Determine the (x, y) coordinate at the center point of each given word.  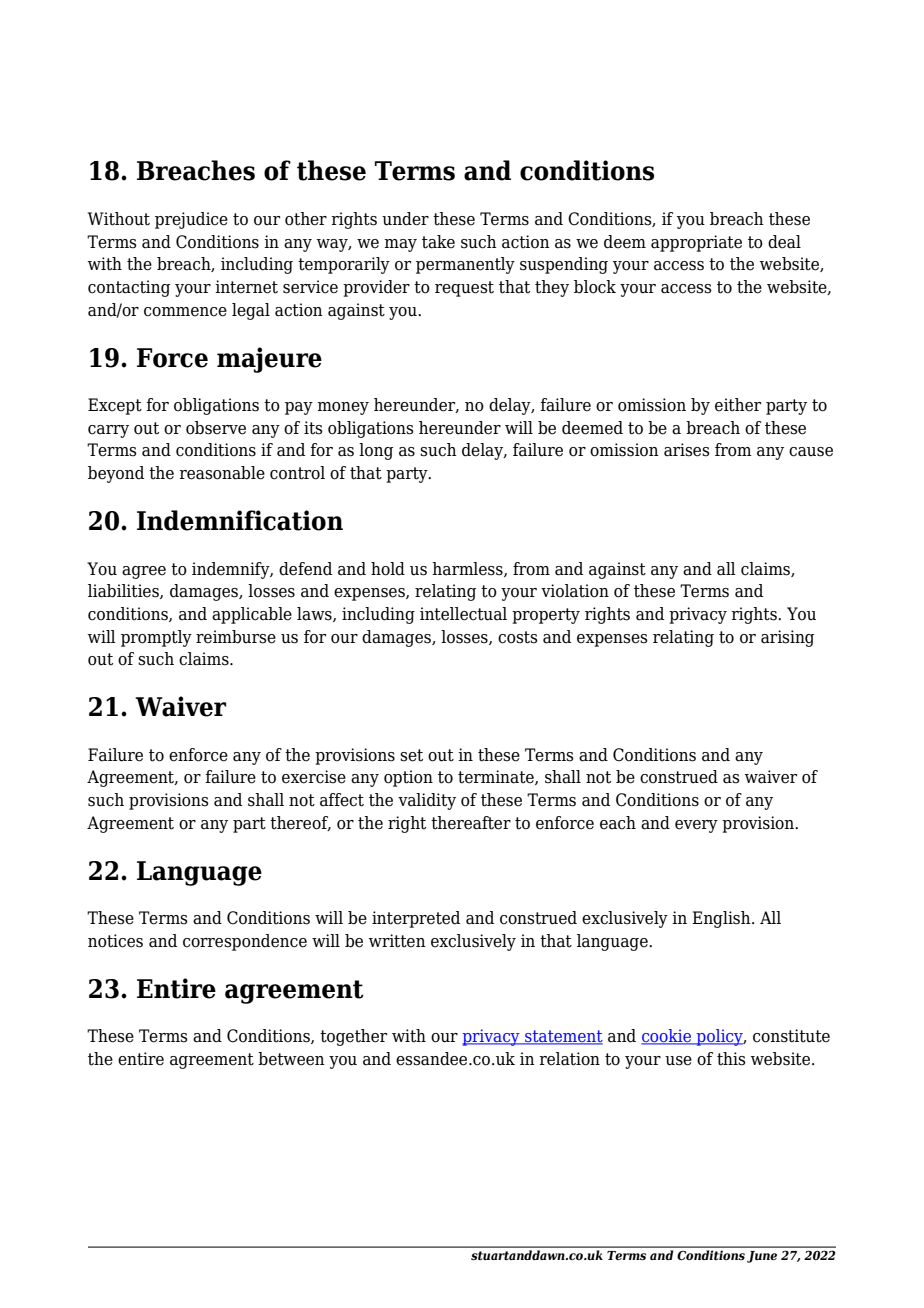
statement (563, 1037)
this (731, 1059)
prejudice (191, 220)
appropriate (696, 243)
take (438, 242)
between (291, 1059)
